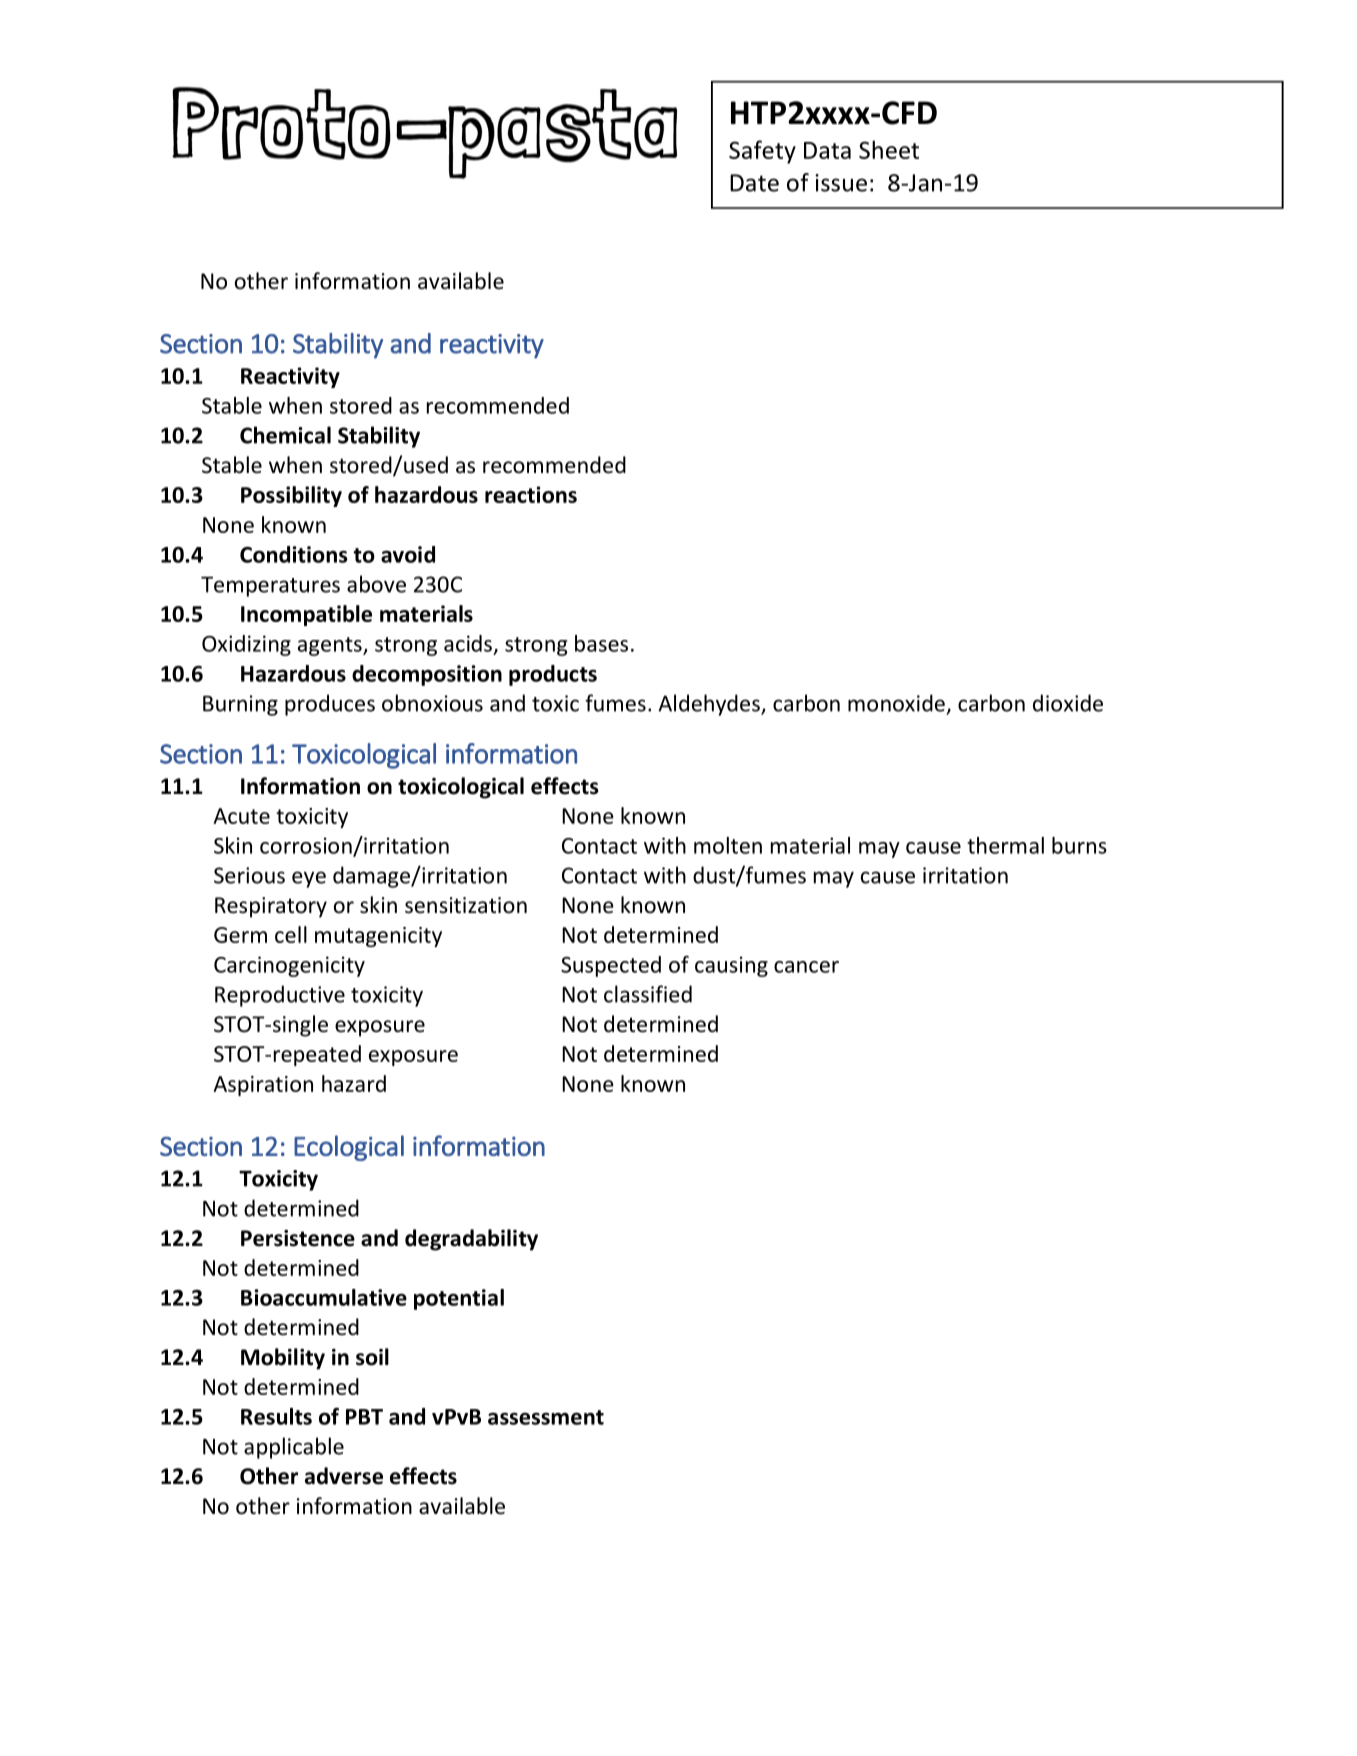 This screenshot has width=1357, height=1756. What do you see at coordinates (294, 1448) in the screenshot?
I see `applicable` at bounding box center [294, 1448].
